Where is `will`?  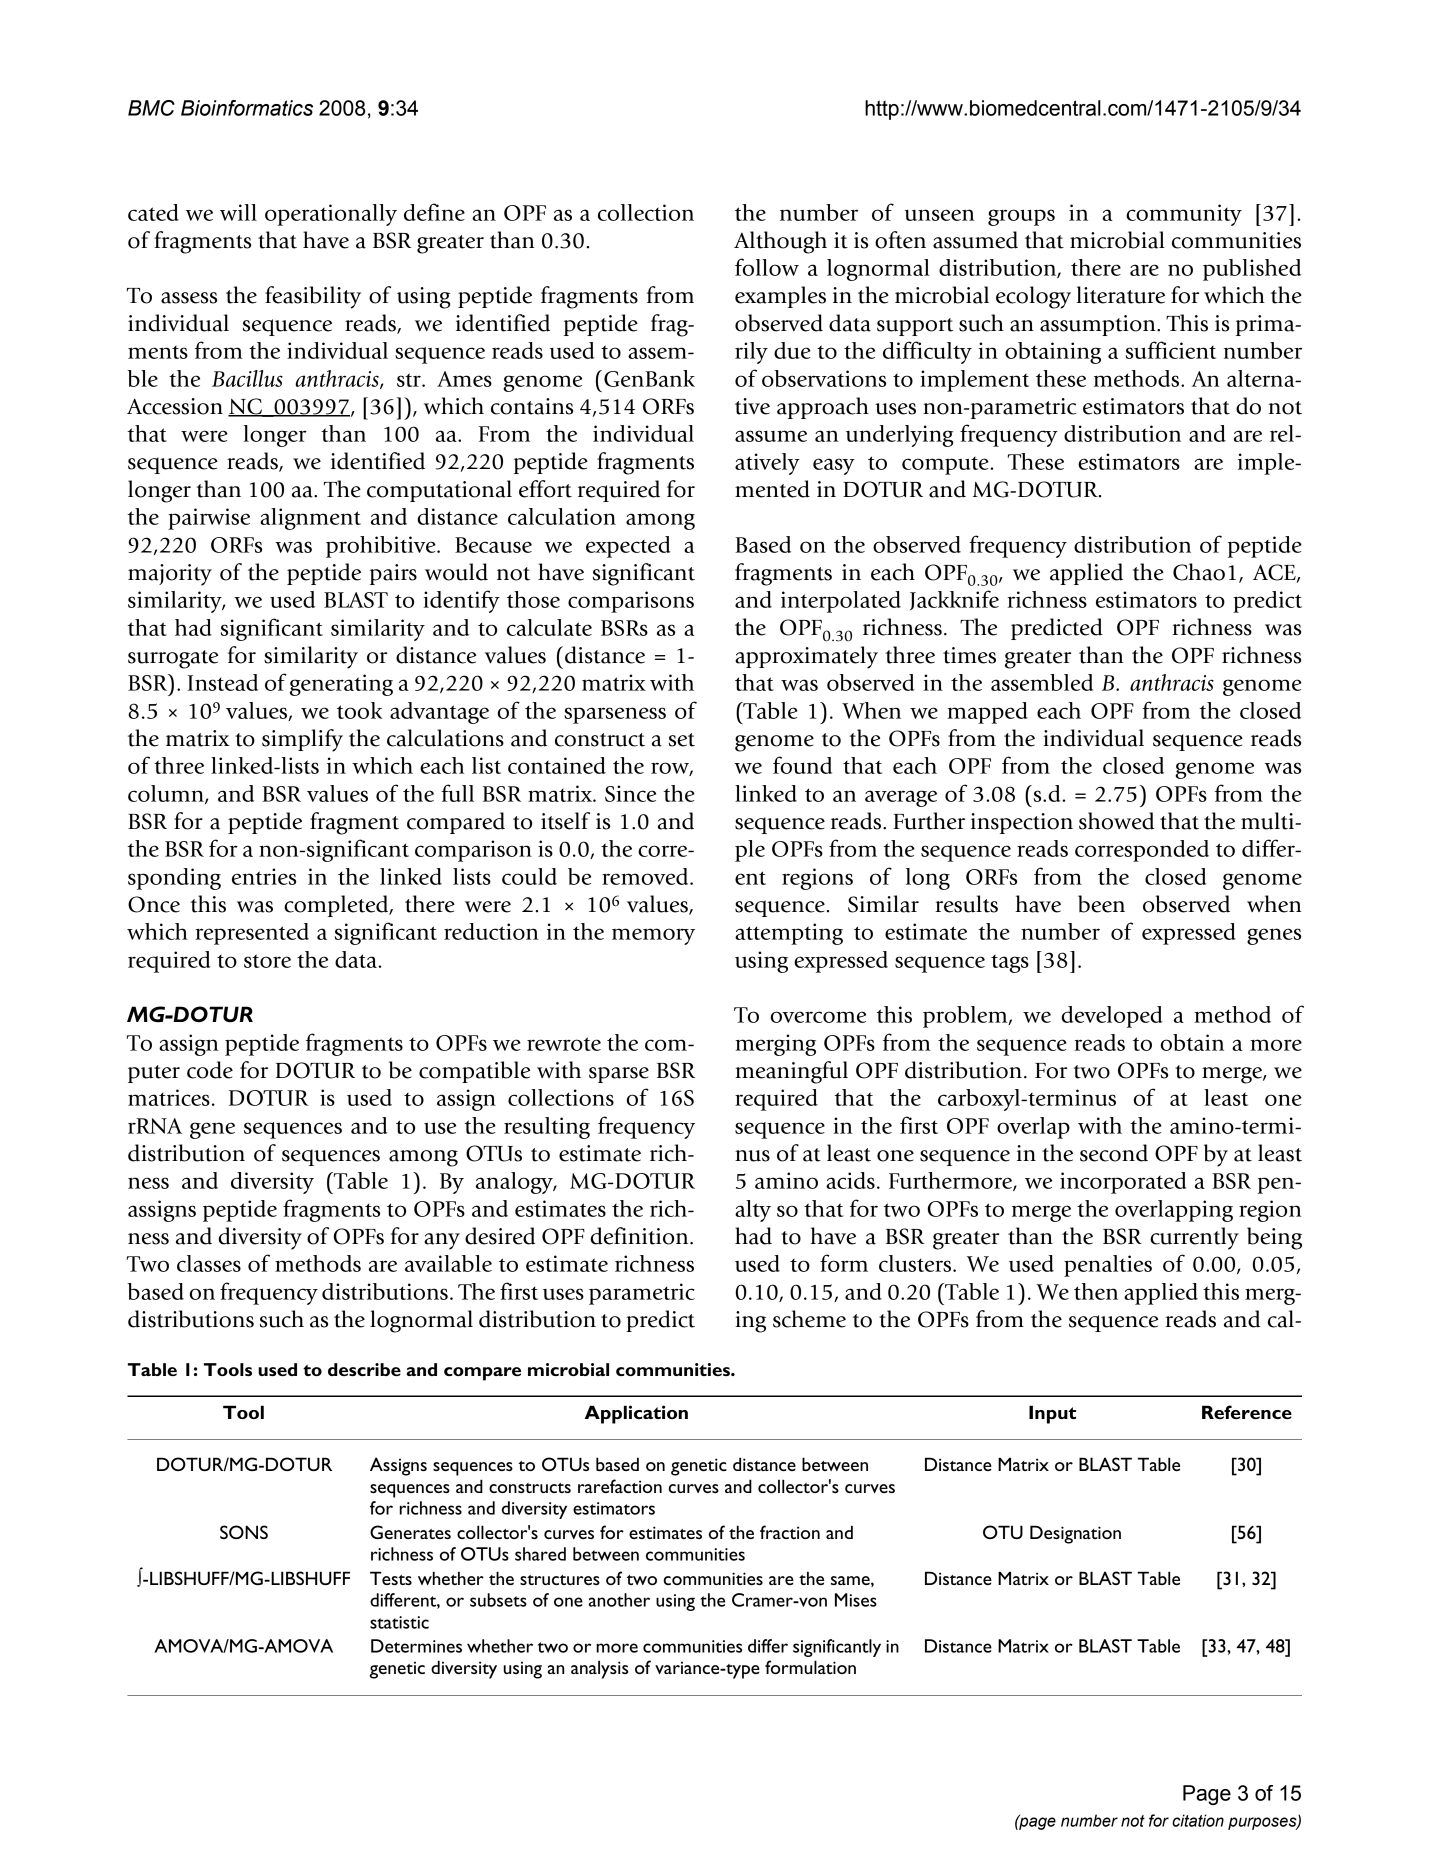
will is located at coordinates (238, 212).
